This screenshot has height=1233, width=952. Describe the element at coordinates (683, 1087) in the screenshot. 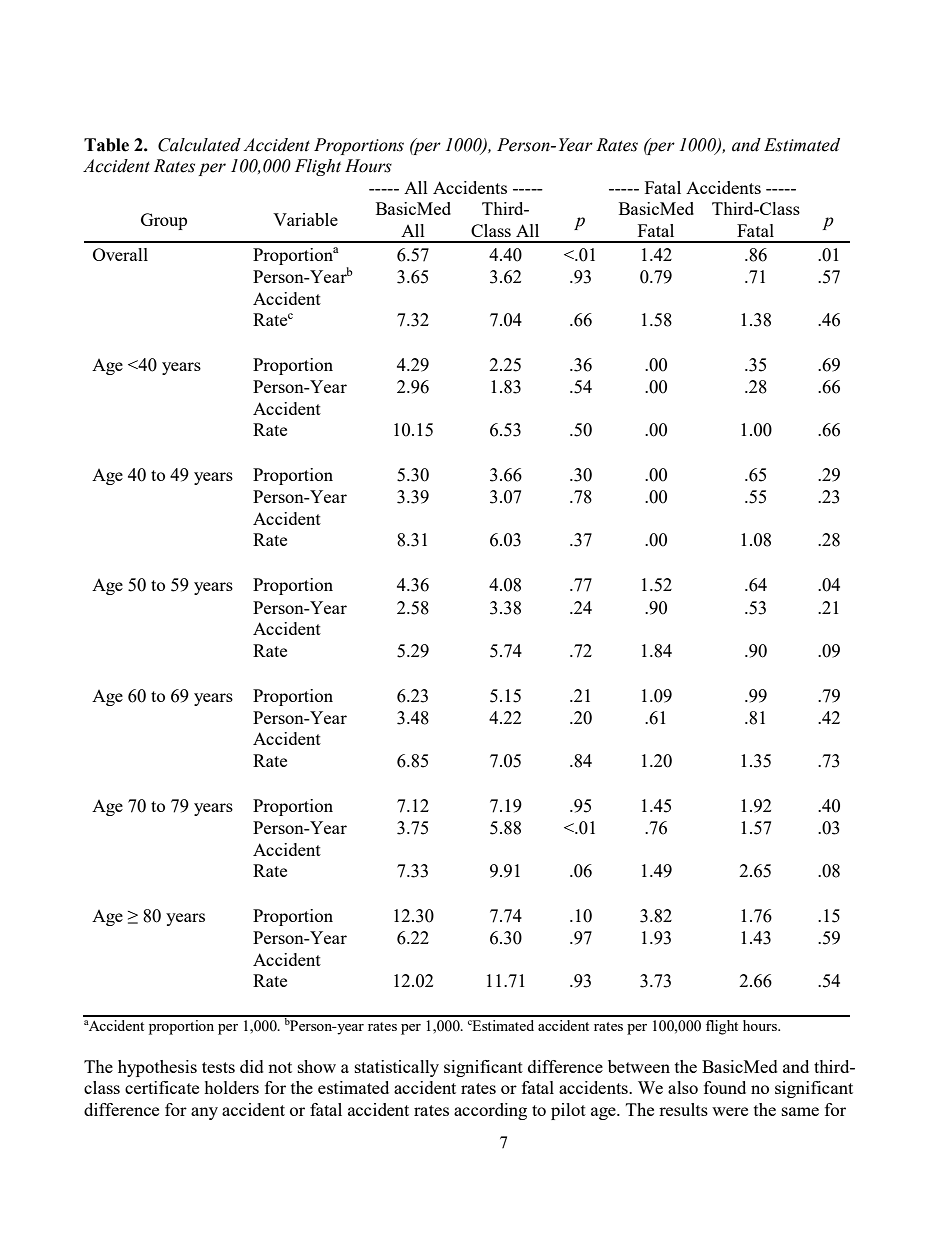

I see `also` at that location.
